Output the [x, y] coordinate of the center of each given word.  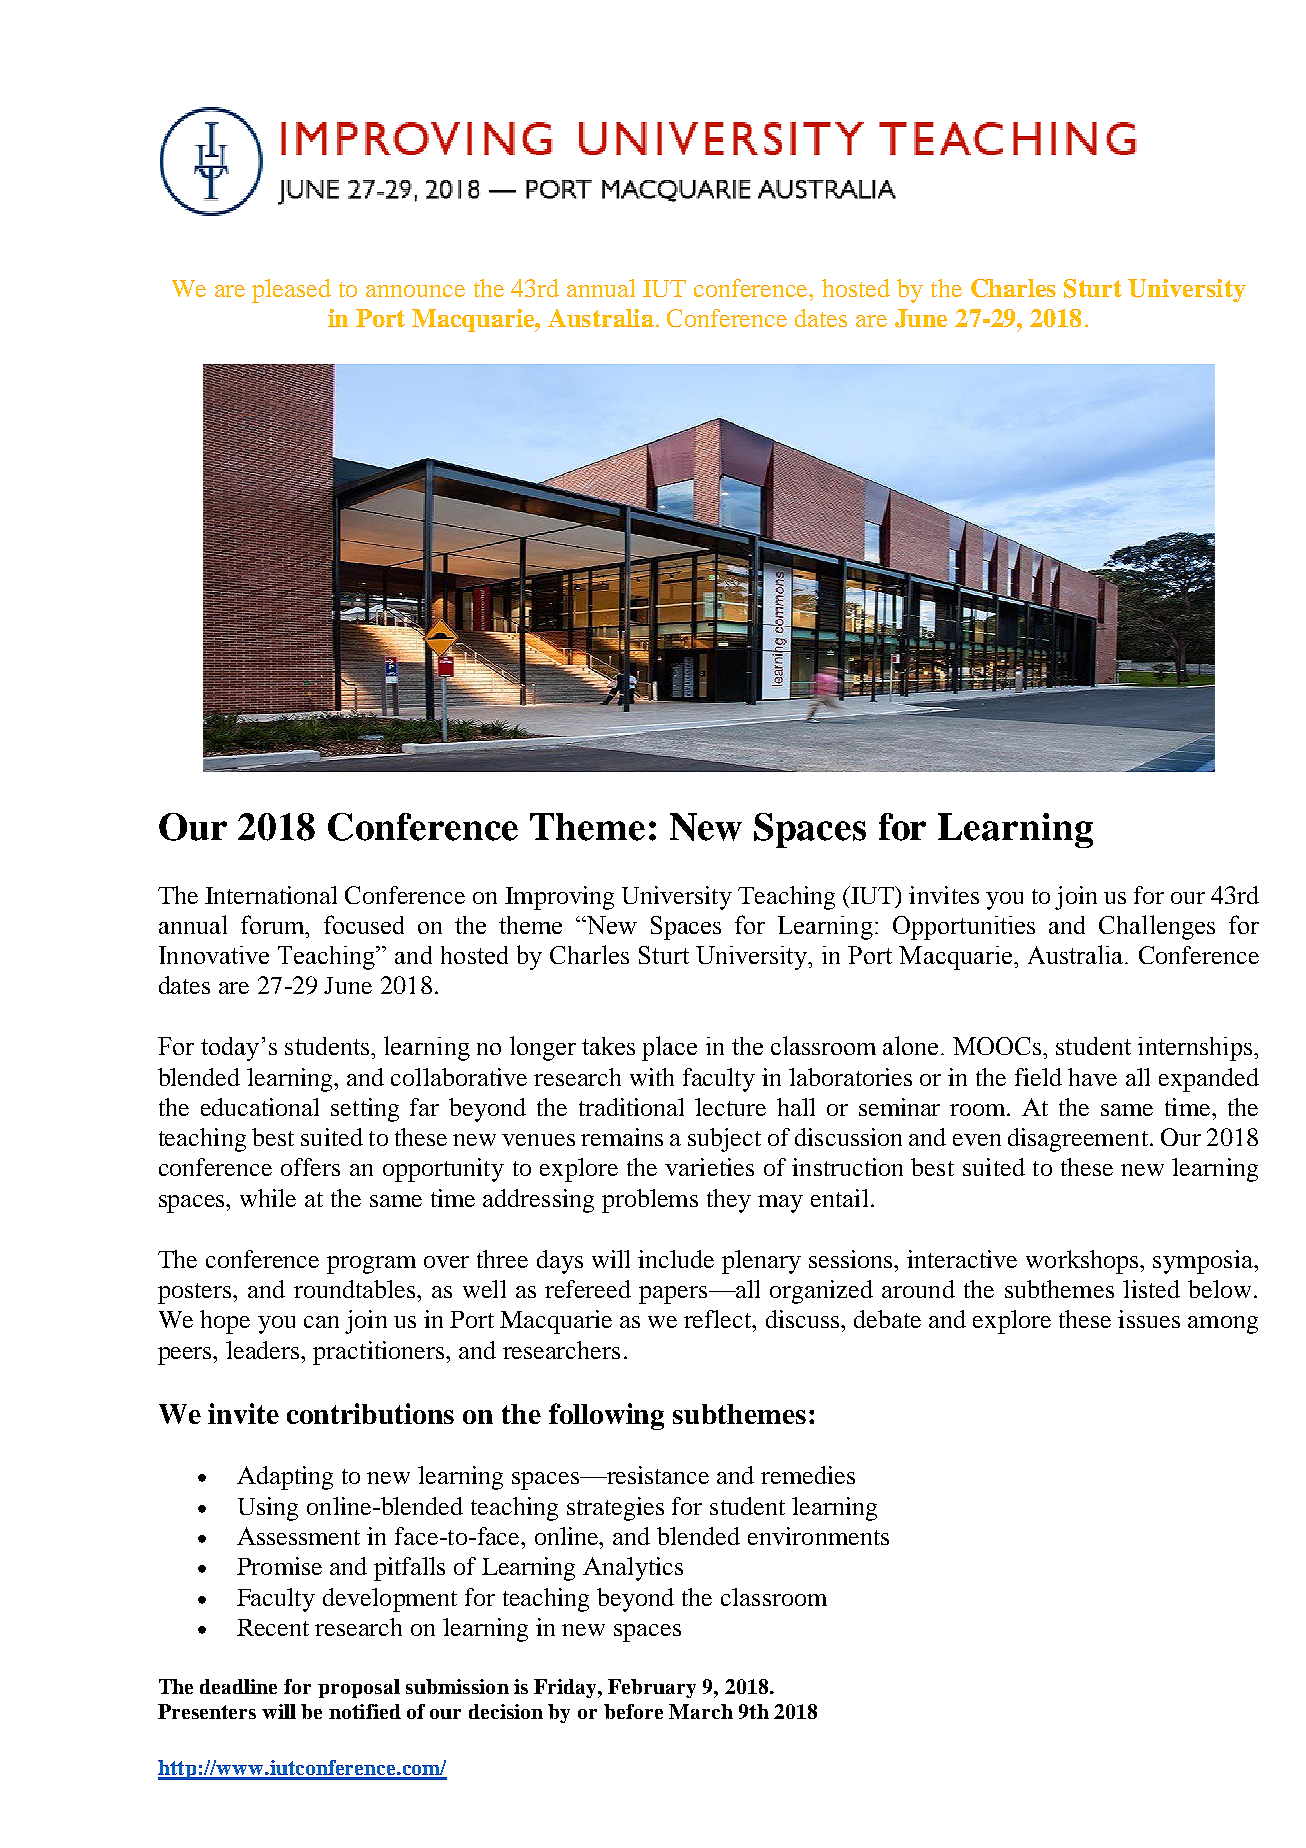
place [669, 1048]
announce [415, 291]
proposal [359, 1688]
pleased [291, 291]
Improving [559, 898]
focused [364, 924]
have [1092, 1077]
